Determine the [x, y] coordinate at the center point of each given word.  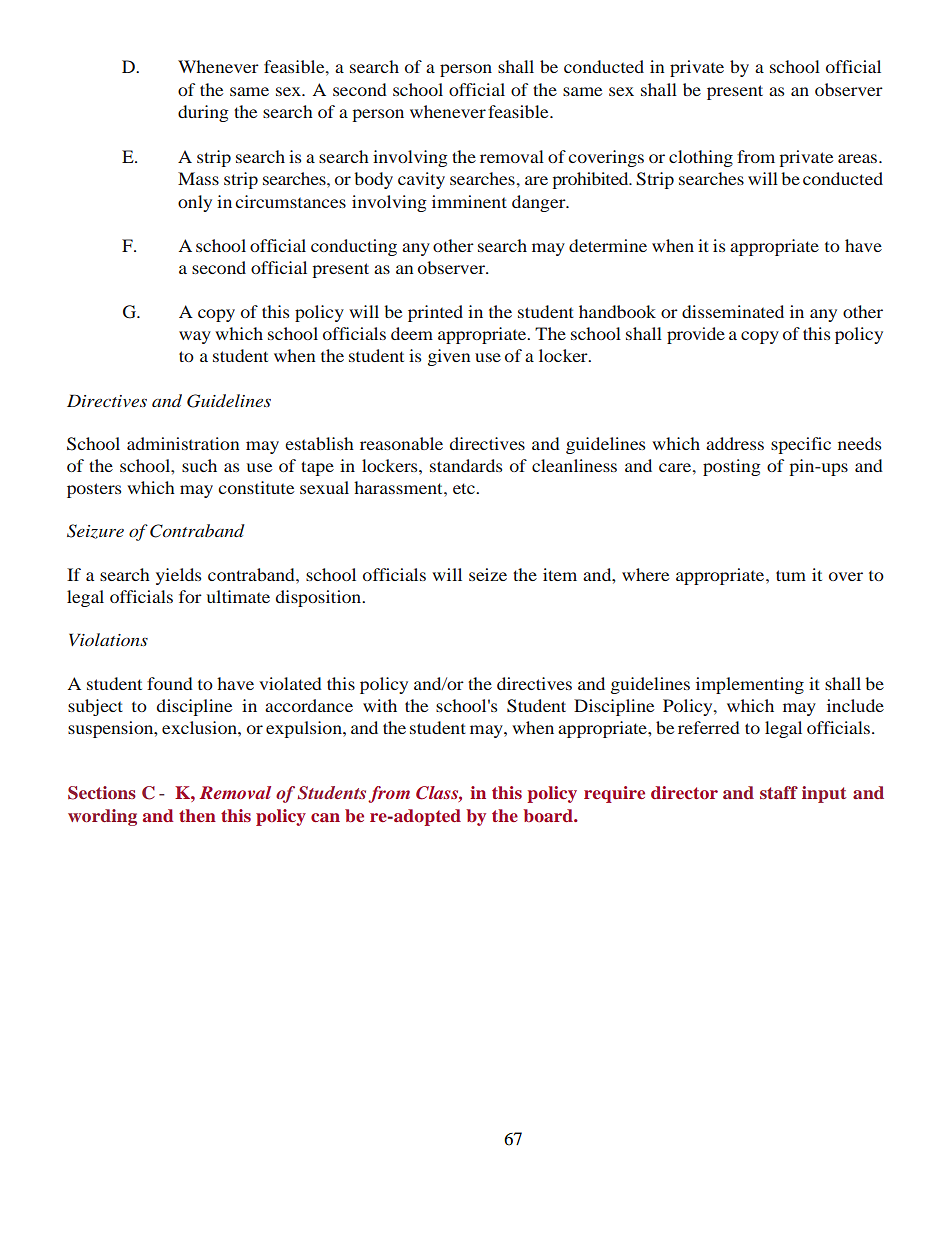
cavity [421, 180]
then [197, 815]
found [170, 683]
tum [791, 575]
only [195, 203]
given [449, 357]
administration [183, 443]
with [380, 705]
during [203, 113]
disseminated [733, 311]
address [735, 443]
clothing [701, 158]
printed [435, 313]
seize [488, 574]
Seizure [95, 531]
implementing [750, 685]
